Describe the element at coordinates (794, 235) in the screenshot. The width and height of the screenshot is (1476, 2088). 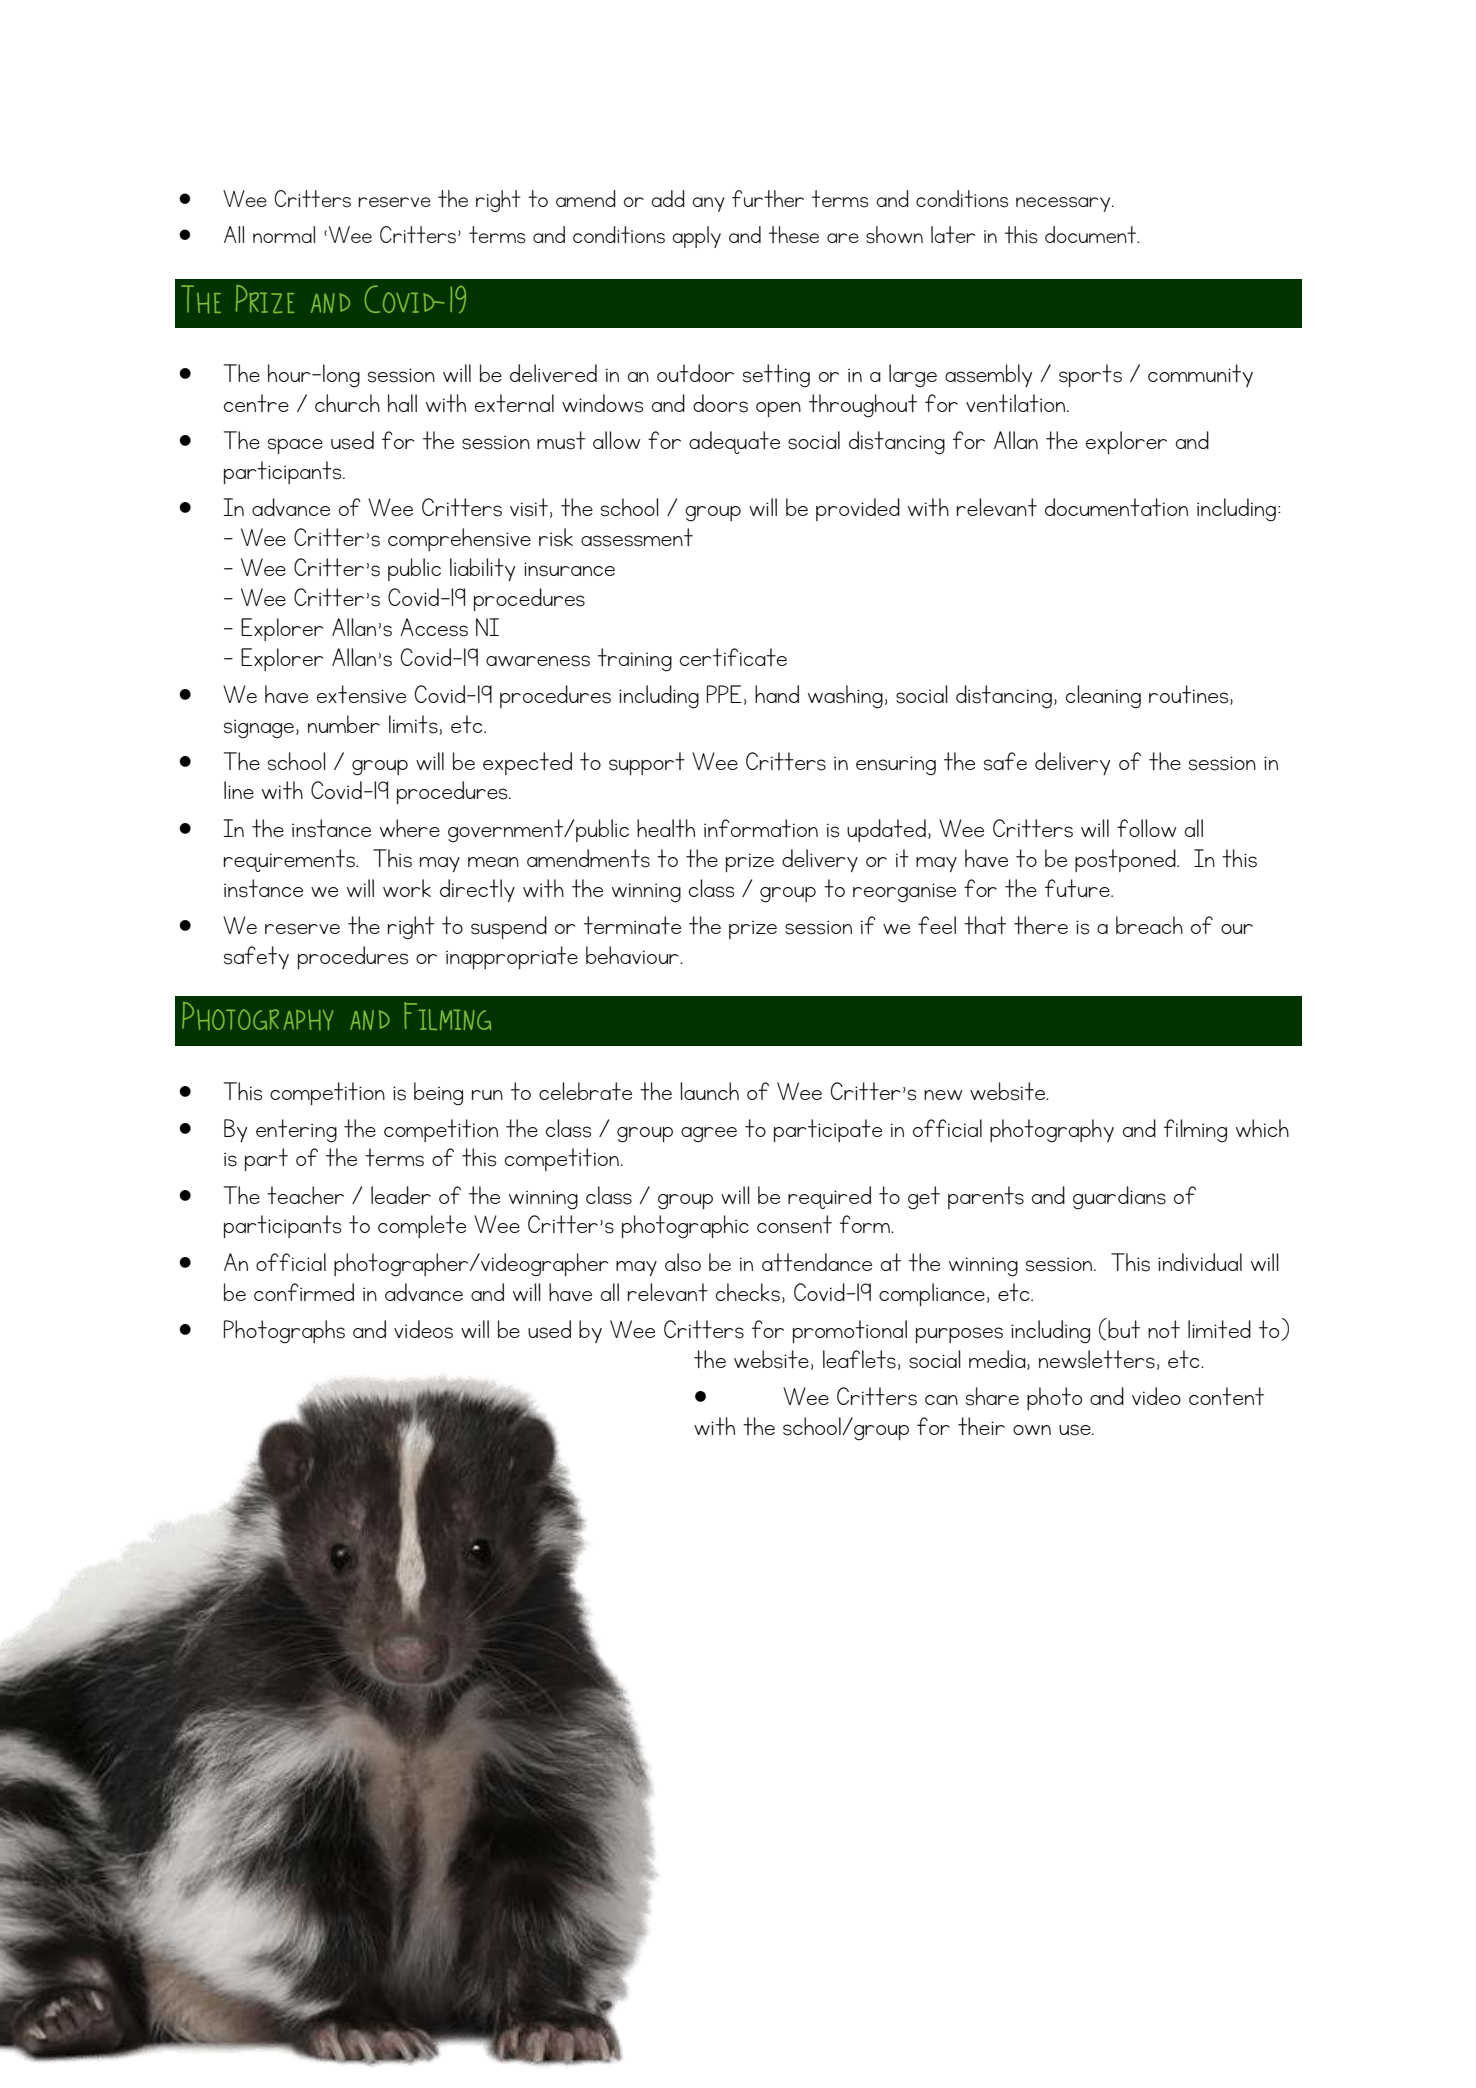
I see `these` at that location.
